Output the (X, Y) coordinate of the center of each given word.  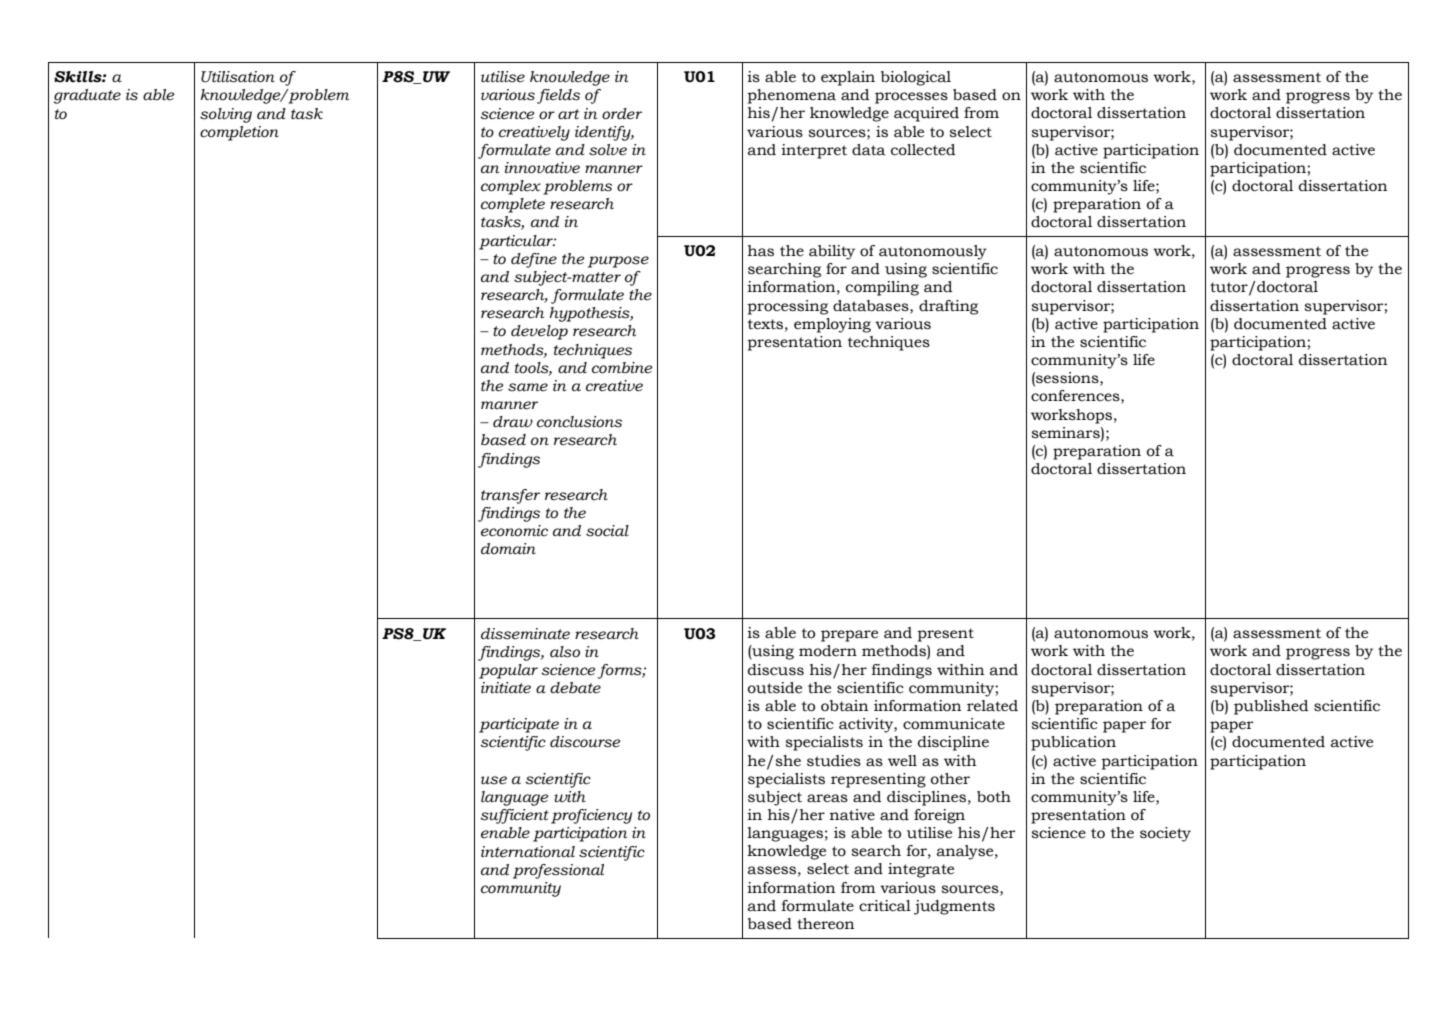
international (528, 852)
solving (226, 115)
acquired (926, 114)
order (622, 114)
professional (558, 871)
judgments (954, 907)
